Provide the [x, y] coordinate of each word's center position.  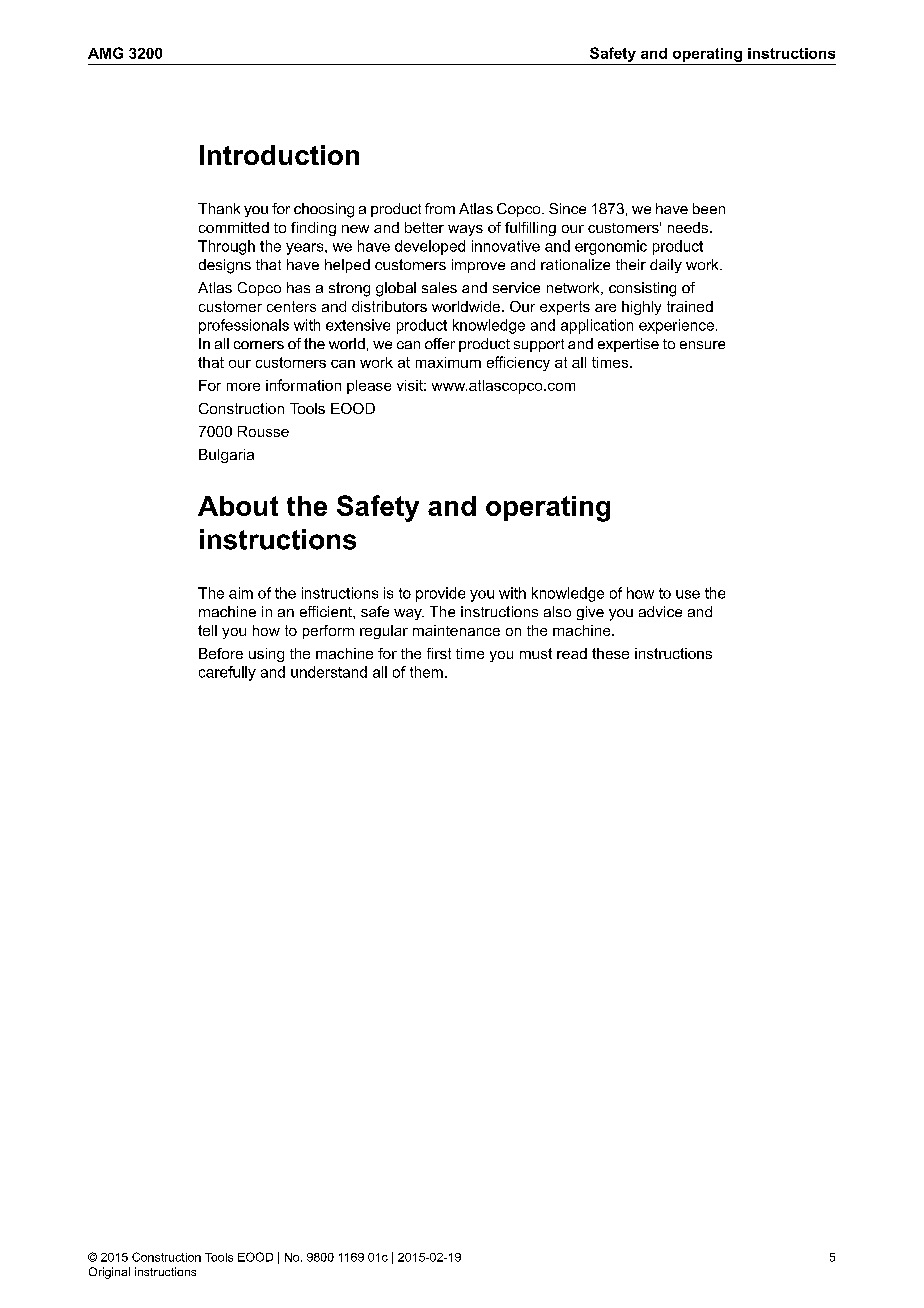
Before [221, 653]
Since [567, 208]
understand [329, 672]
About [238, 506]
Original [109, 1273]
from [440, 208]
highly [641, 308]
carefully [227, 673]
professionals [244, 326]
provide [440, 594]
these [610, 653]
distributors [389, 306]
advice [660, 611]
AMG [105, 53]
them [426, 672]
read [572, 653]
